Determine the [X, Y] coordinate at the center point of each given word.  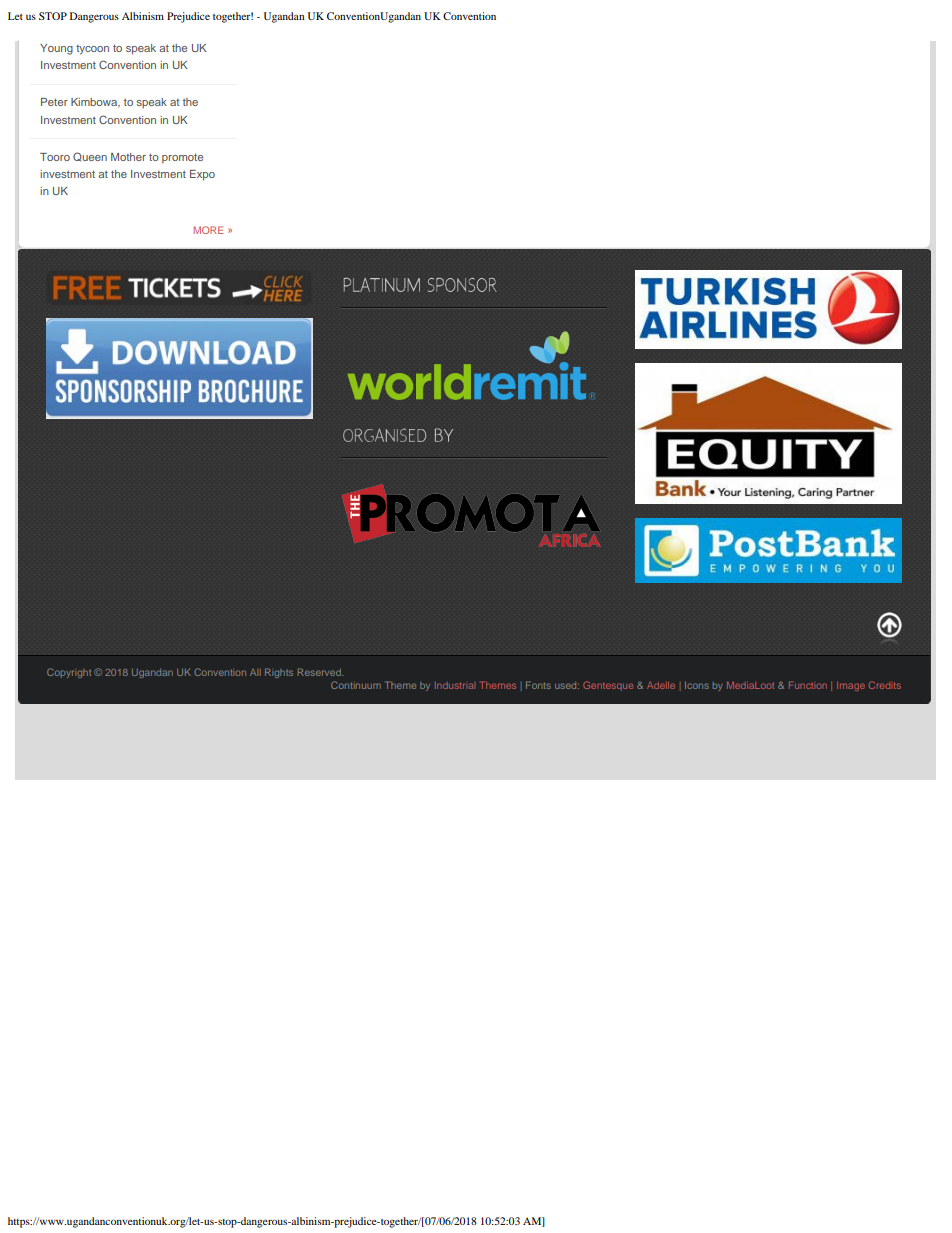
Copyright [69, 673]
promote [182, 158]
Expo [202, 175]
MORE [208, 230]
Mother [128, 157]
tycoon [92, 50]
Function [808, 685]
